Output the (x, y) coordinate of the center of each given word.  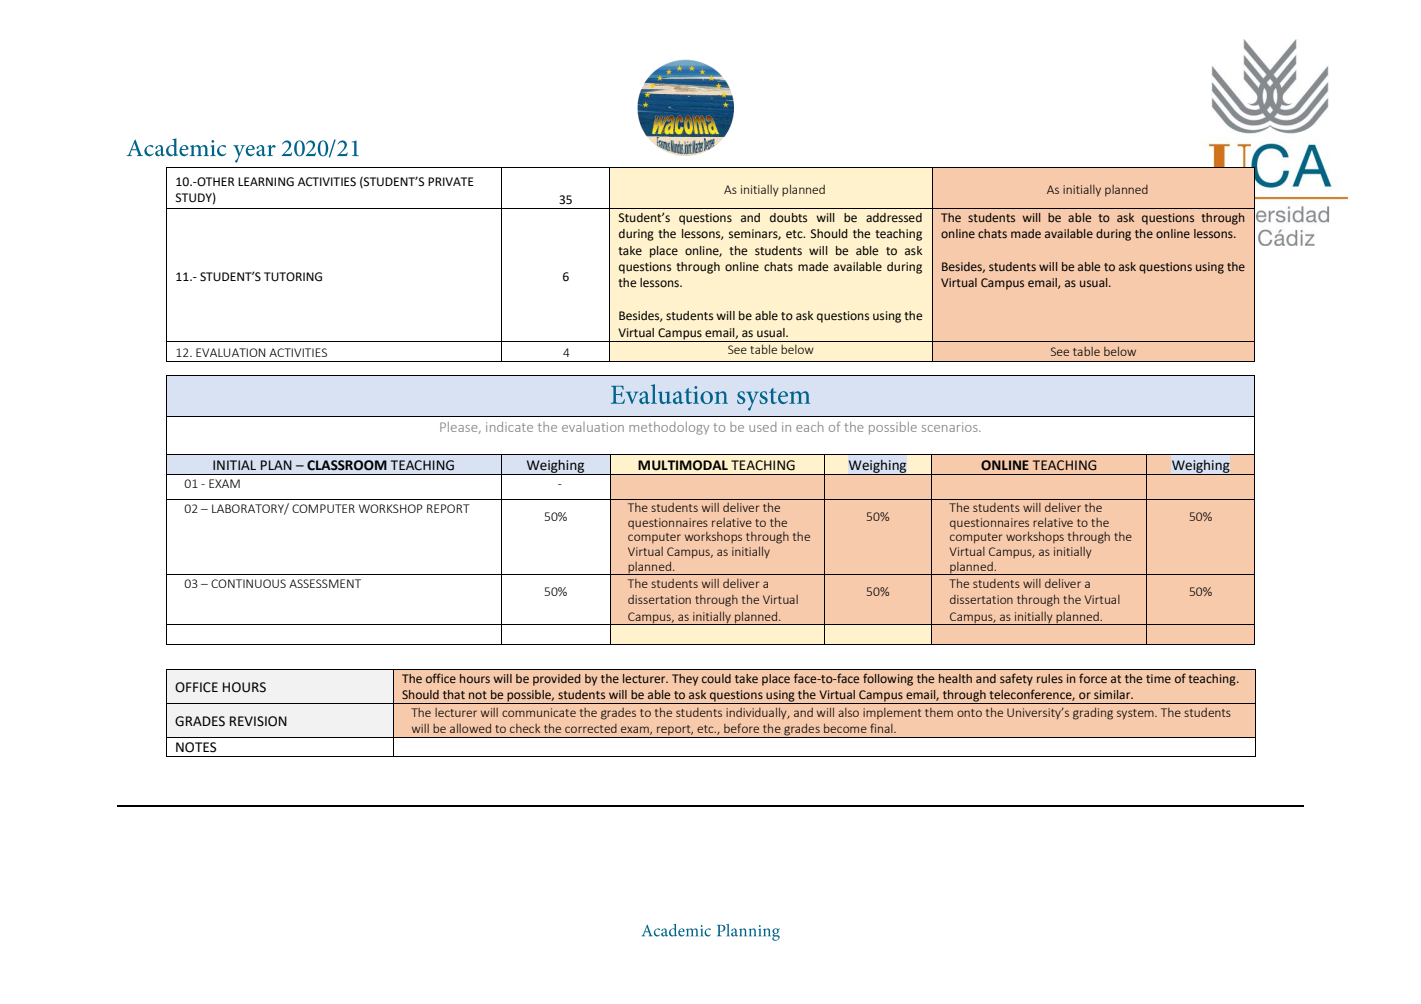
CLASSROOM (347, 465)
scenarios (951, 427)
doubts (788, 218)
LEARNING (266, 182)
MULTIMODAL (683, 465)
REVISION (258, 721)
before (741, 728)
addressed (894, 218)
